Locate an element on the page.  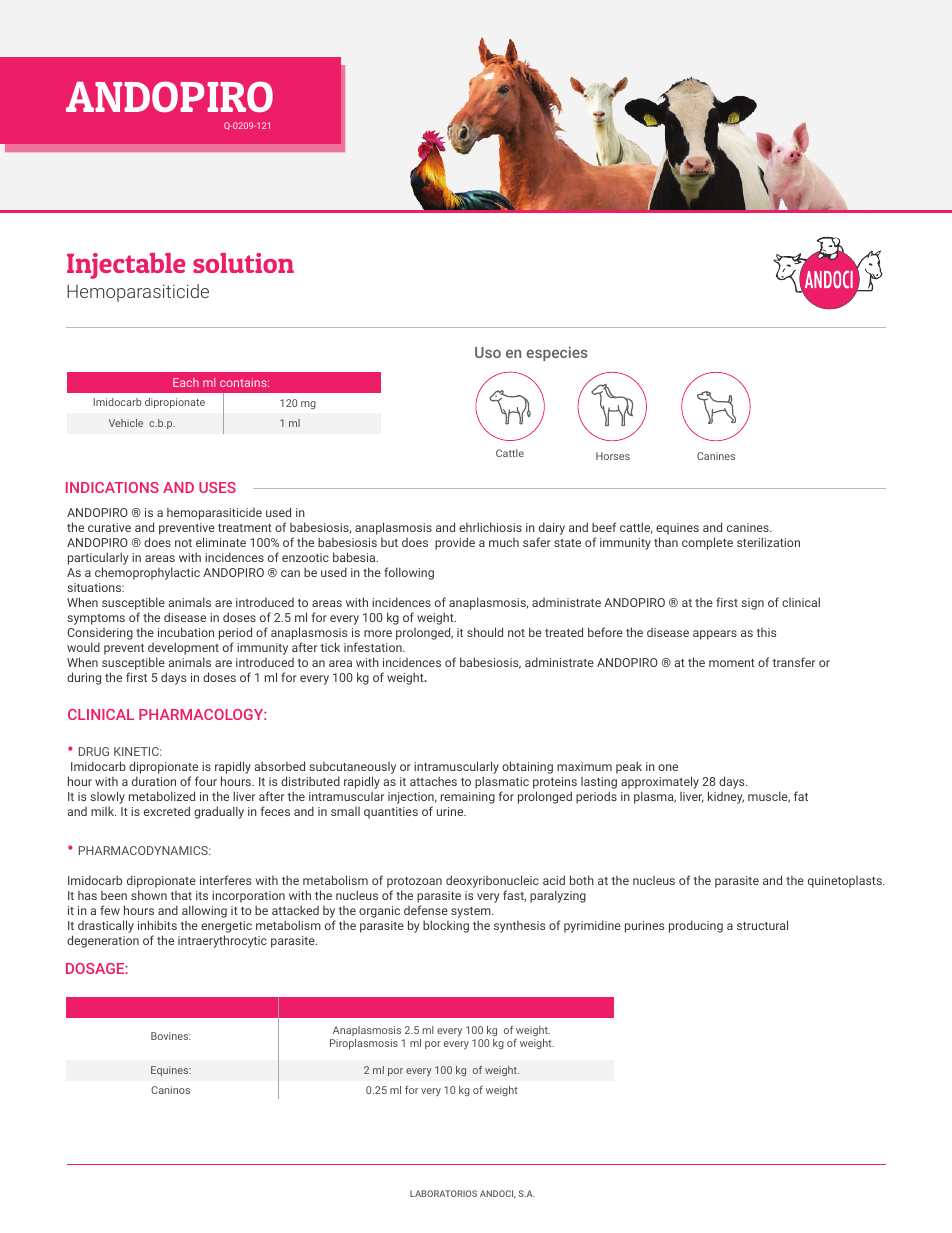
moment is located at coordinates (732, 663).
